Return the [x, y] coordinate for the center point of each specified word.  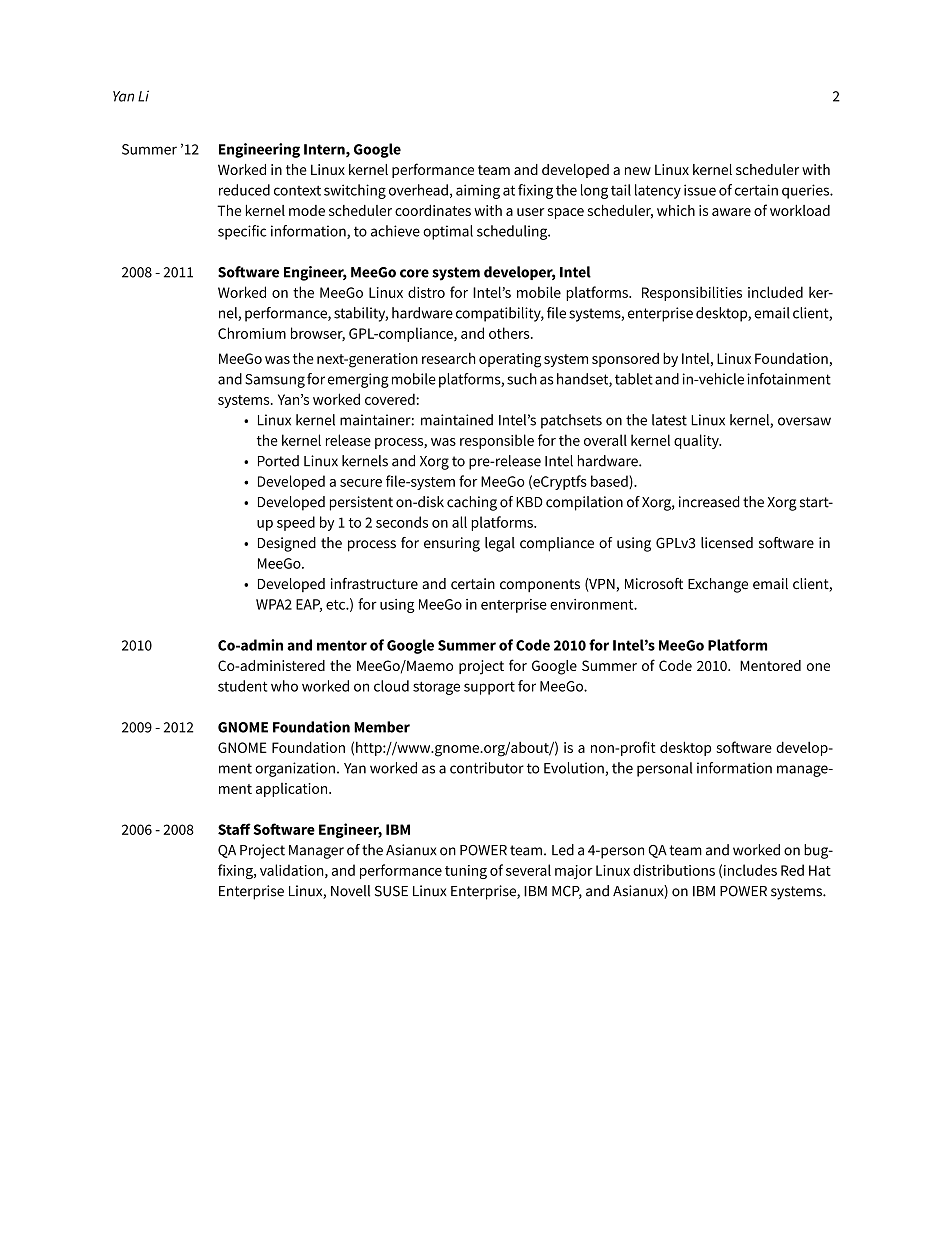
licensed [727, 543]
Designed [287, 544]
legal [500, 544]
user [531, 212]
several [528, 870]
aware [731, 212]
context [297, 191]
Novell [350, 891]
